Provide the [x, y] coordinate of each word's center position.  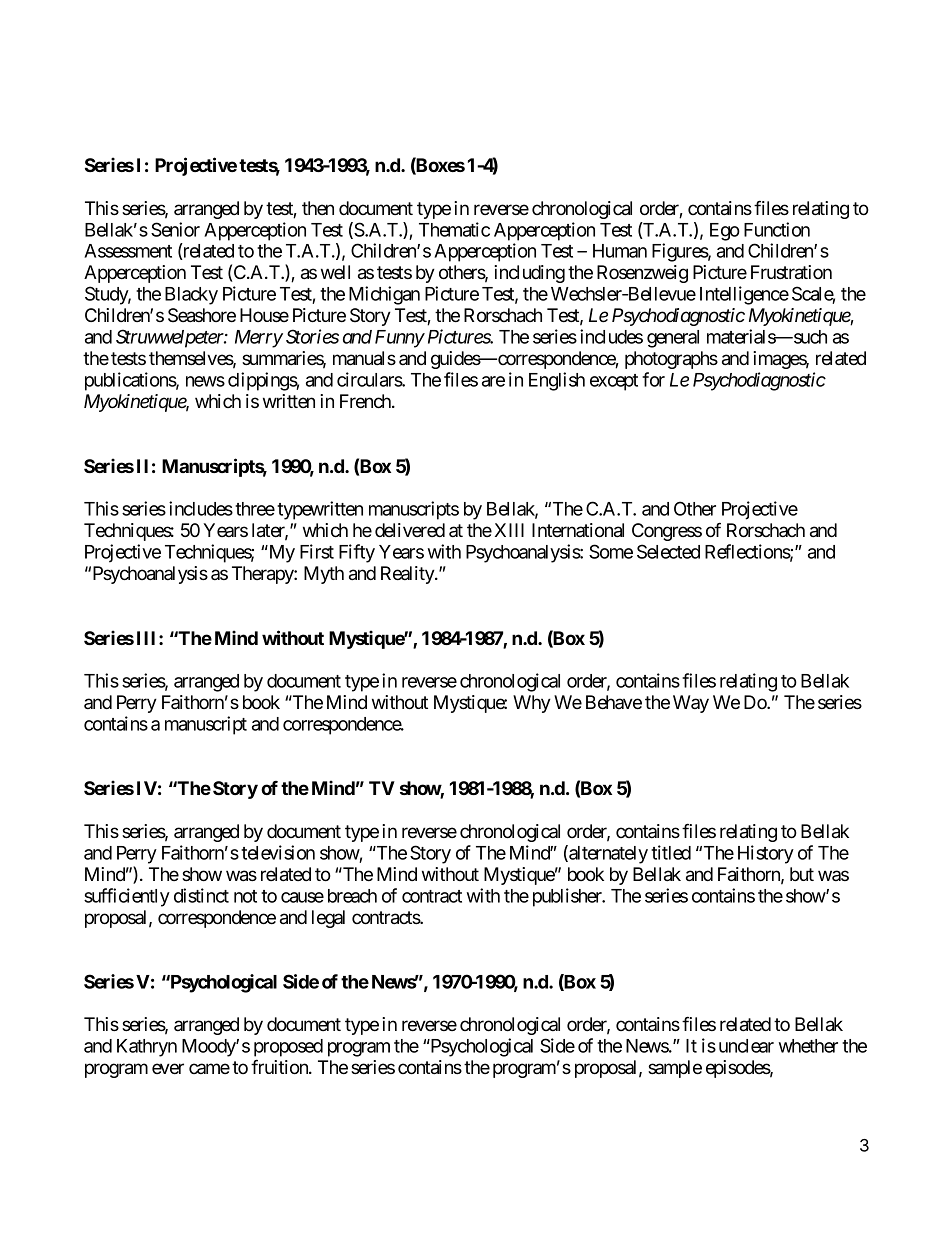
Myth [324, 575]
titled [671, 852]
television [278, 852]
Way [691, 704]
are [493, 381]
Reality [408, 575]
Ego [725, 232]
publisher [568, 897]
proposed [288, 1048]
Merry [259, 339]
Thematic [454, 229]
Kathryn [147, 1048]
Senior [175, 229]
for [653, 379]
